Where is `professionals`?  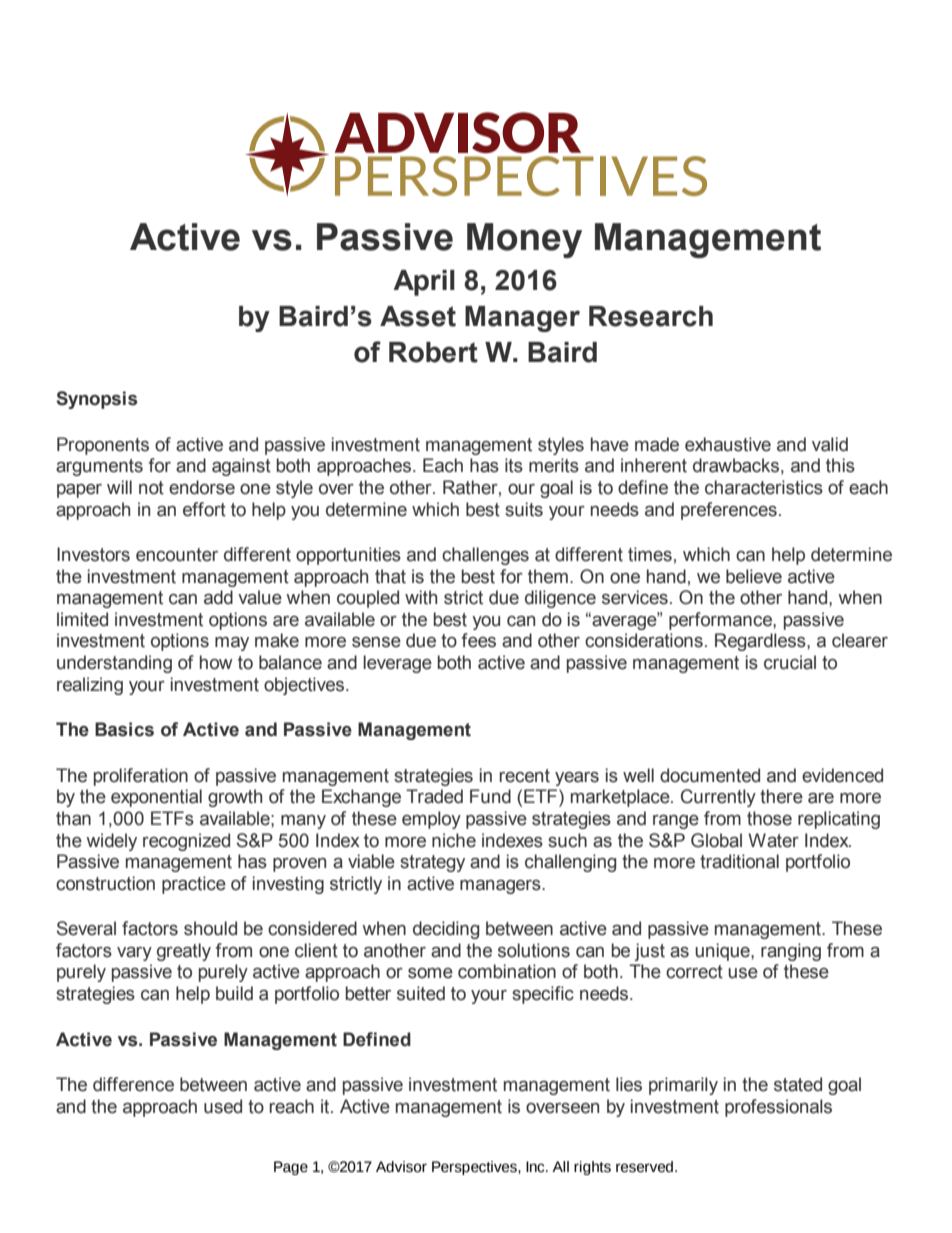
professionals is located at coordinates (778, 1108).
